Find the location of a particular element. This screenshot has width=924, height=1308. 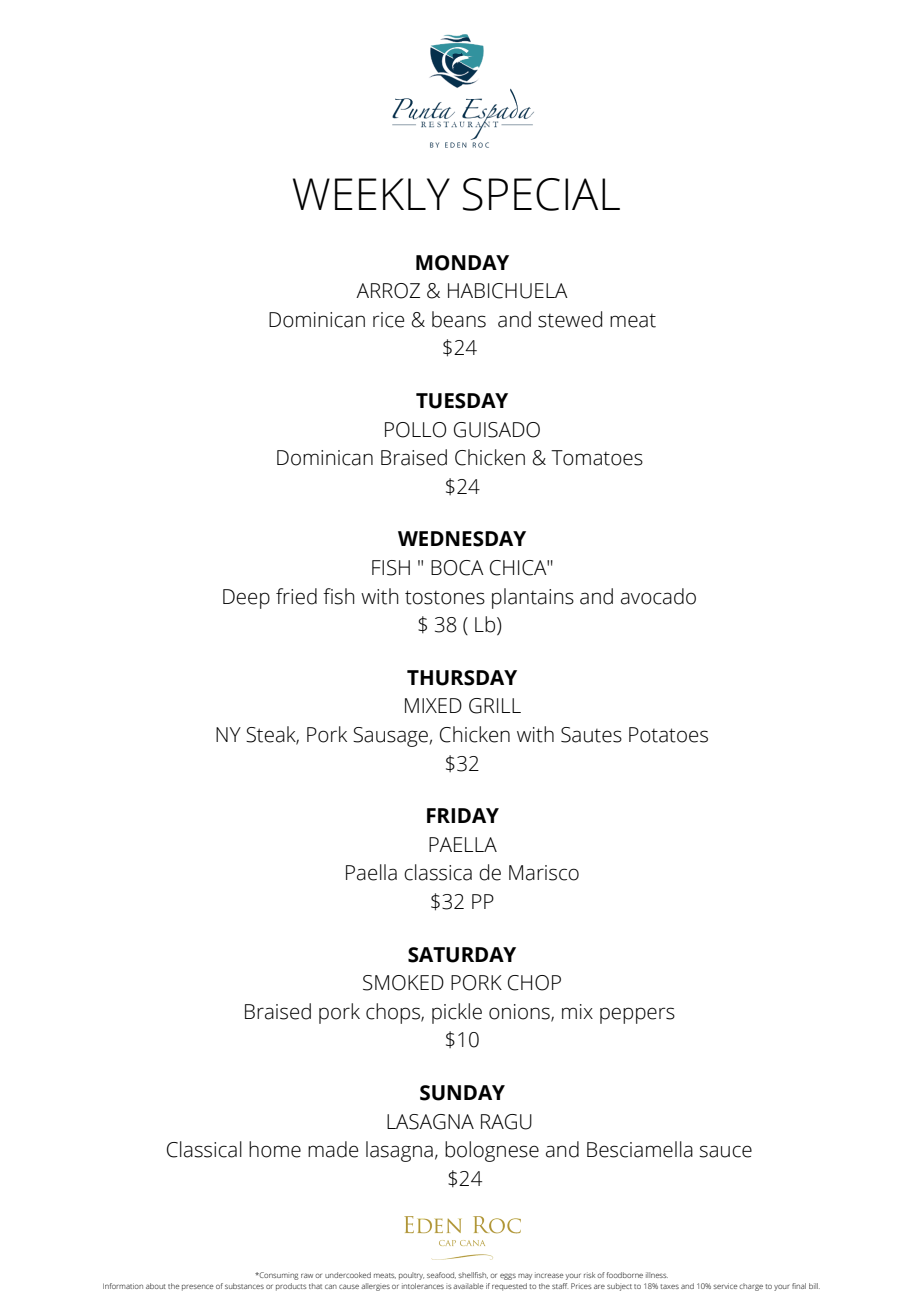

WEDNESDAY is located at coordinates (462, 539).
